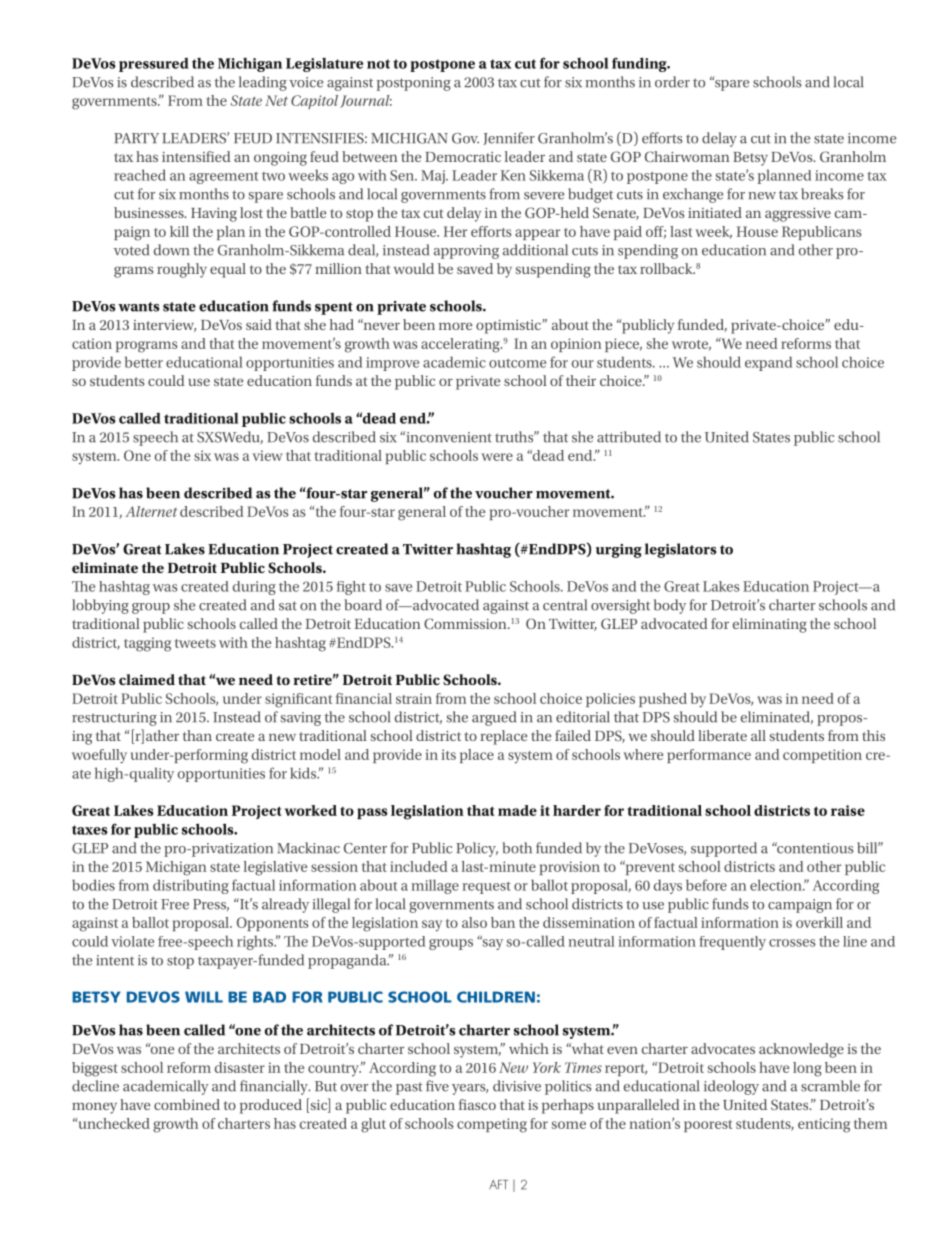 This document has width=952, height=1233. I want to click on PARTY, so click(136, 138).
